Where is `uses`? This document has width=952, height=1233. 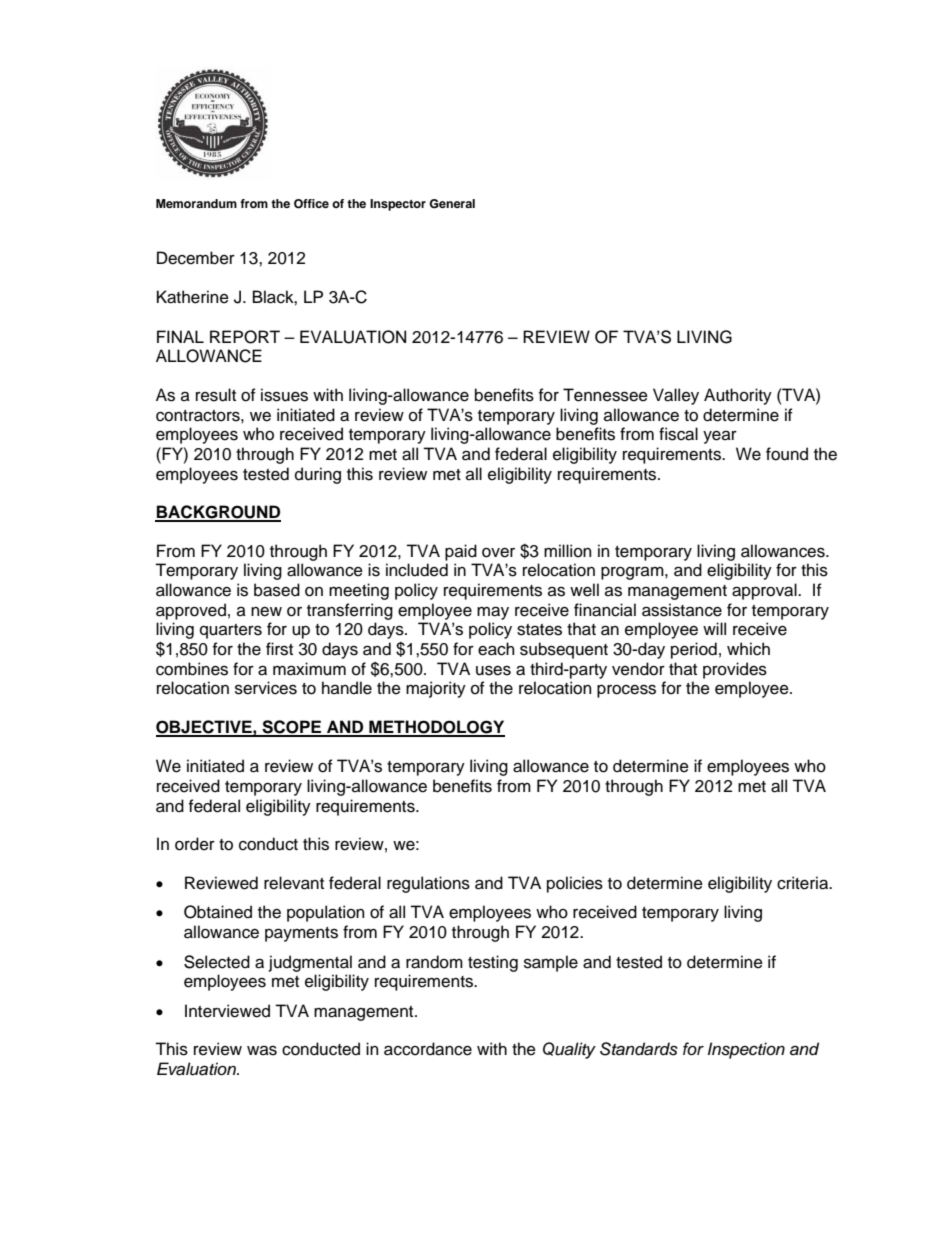 uses is located at coordinates (493, 670).
